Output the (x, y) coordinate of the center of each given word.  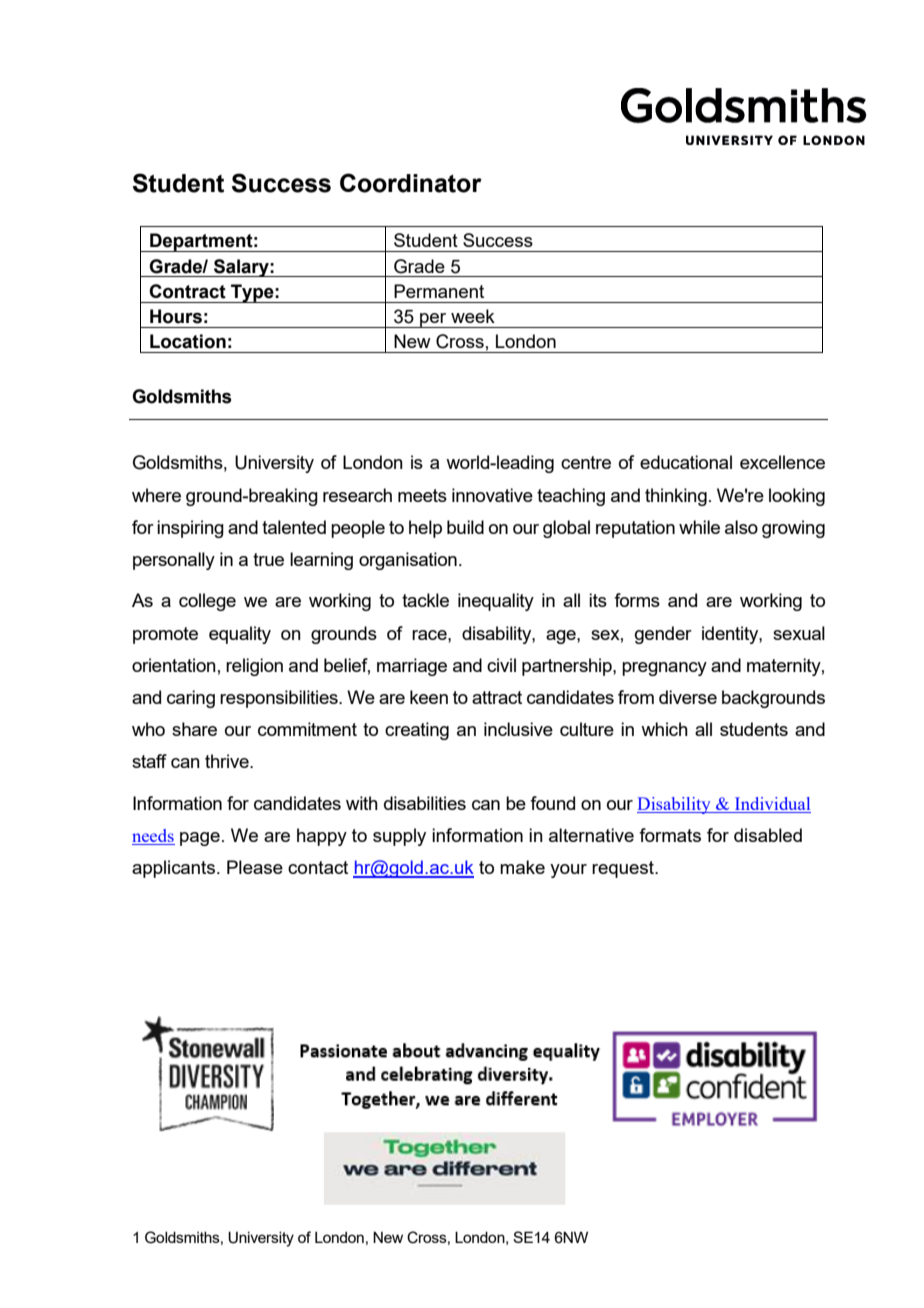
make (522, 867)
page (200, 839)
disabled (768, 835)
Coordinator (411, 183)
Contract (187, 291)
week (473, 316)
